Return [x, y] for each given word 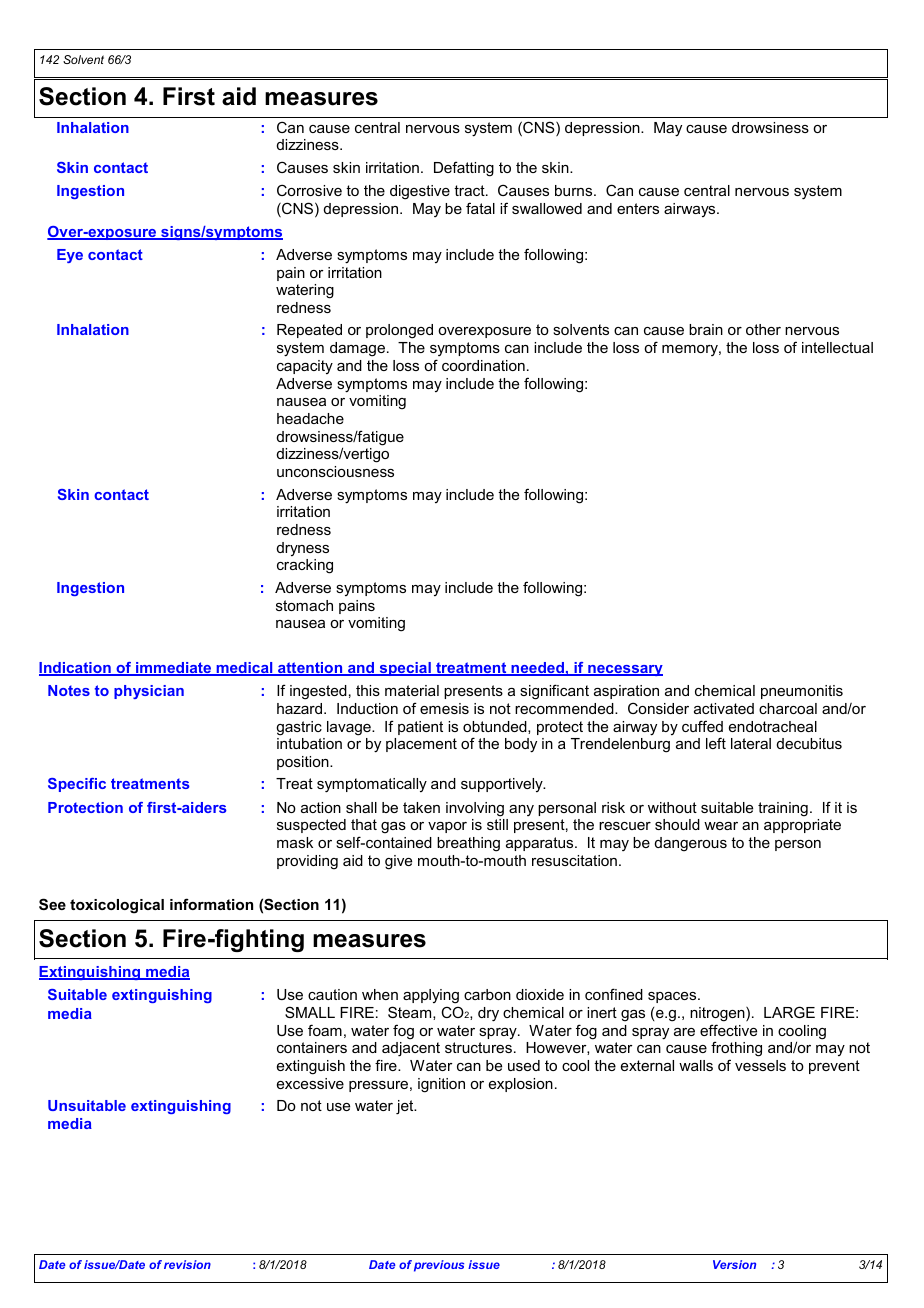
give [398, 862]
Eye [70, 256]
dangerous [691, 844]
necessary [624, 670]
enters [638, 208]
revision [187, 1264]
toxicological [117, 906]
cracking [305, 566]
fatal [480, 208]
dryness [303, 549]
